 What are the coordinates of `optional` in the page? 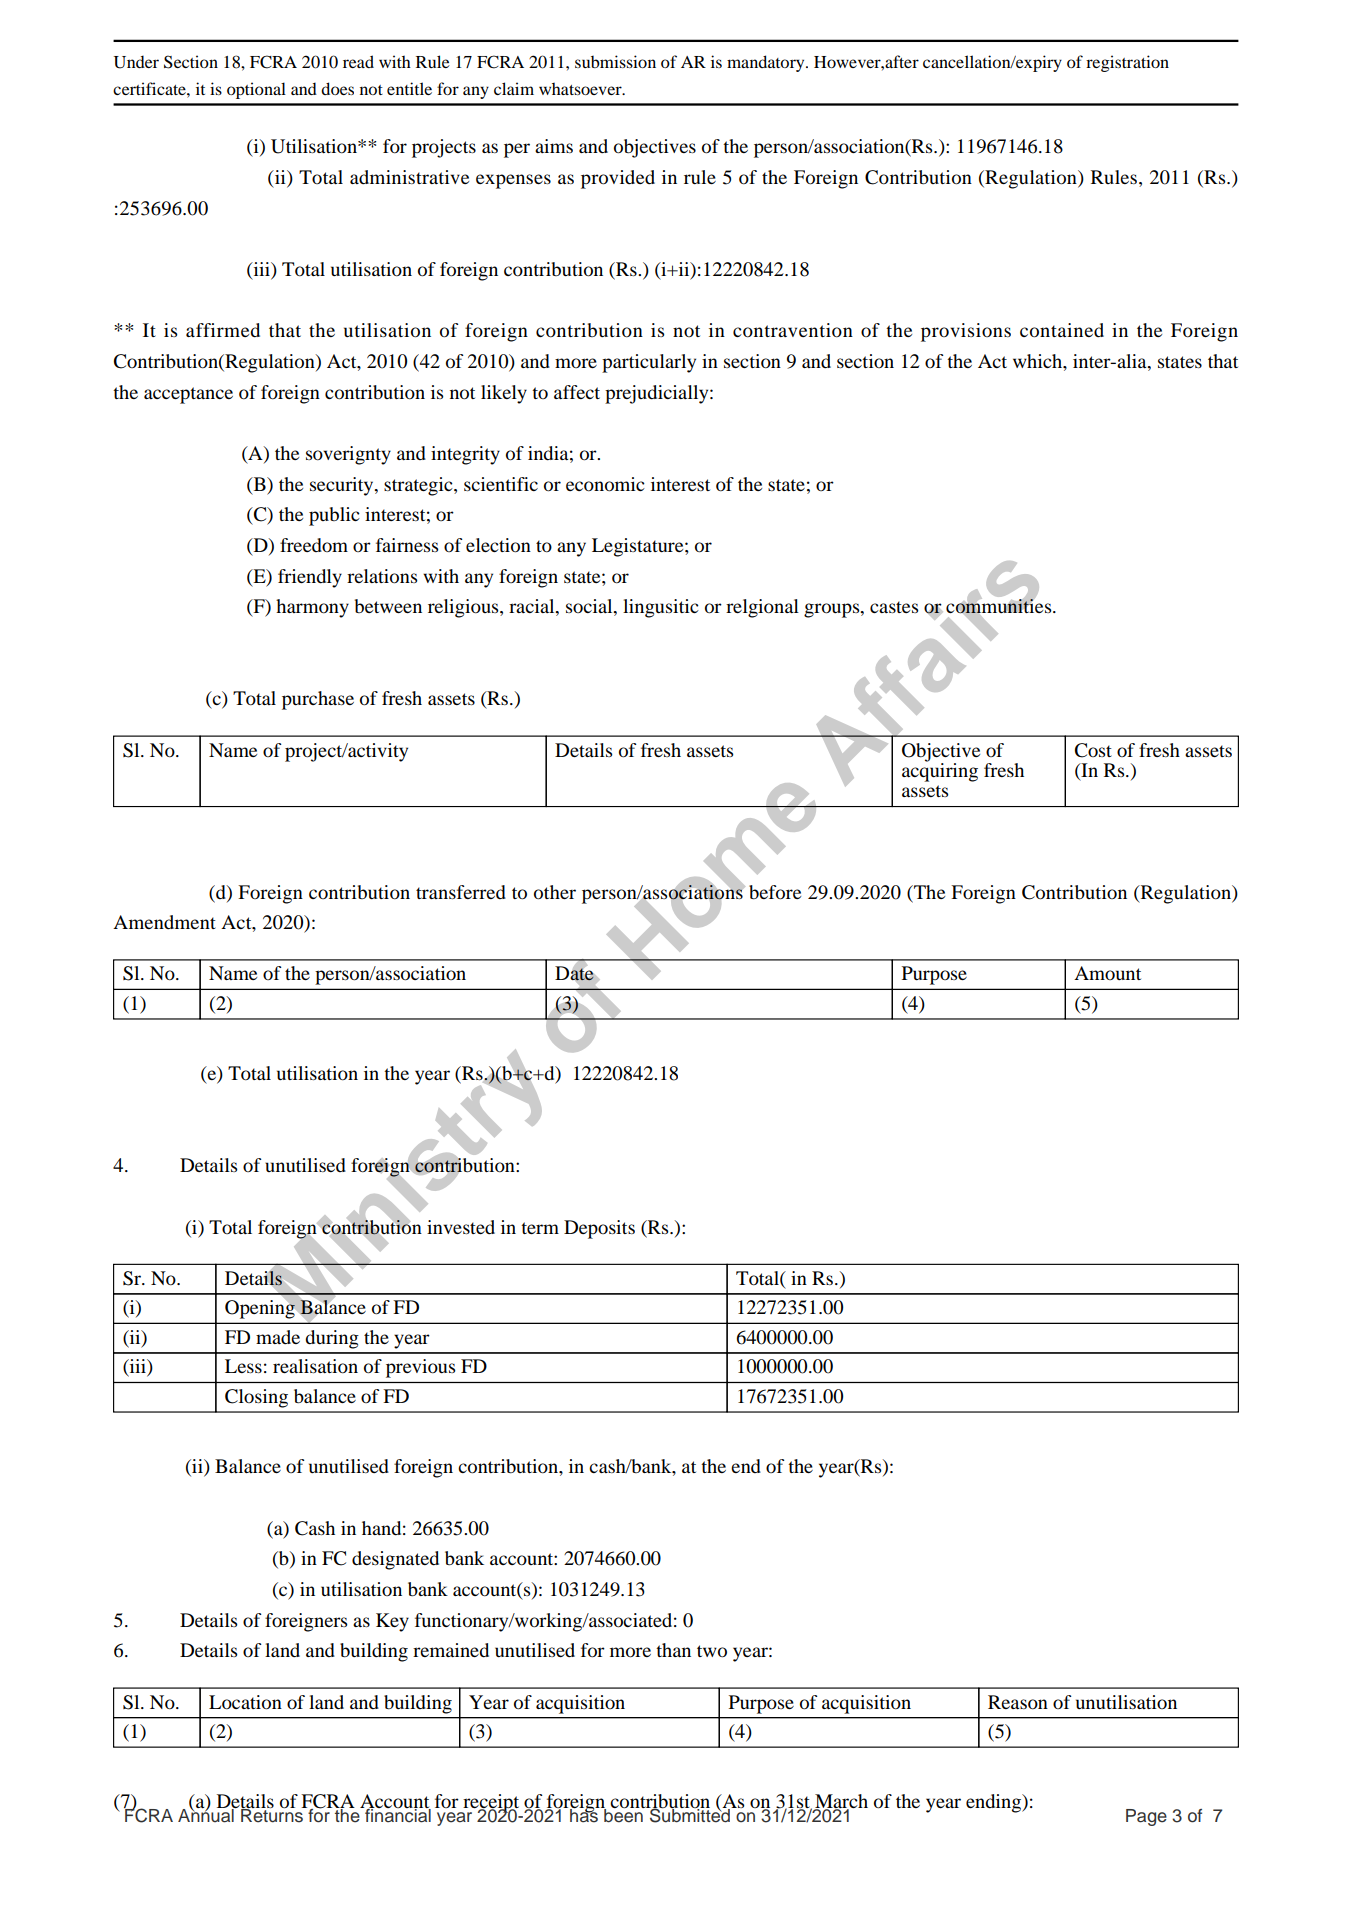 It's located at (256, 90).
